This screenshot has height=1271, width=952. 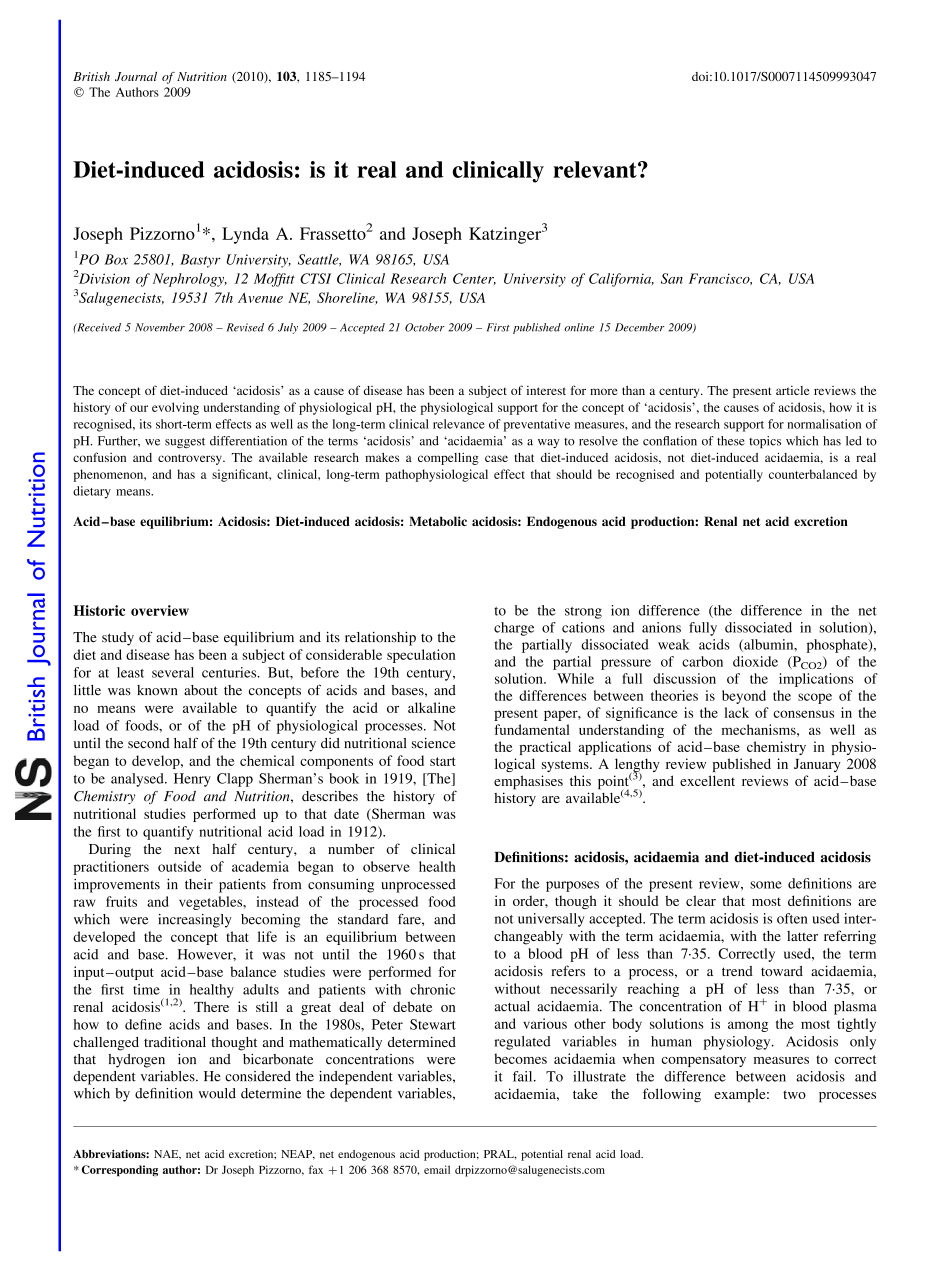 What do you see at coordinates (167, 1155) in the screenshot?
I see `NAE` at bounding box center [167, 1155].
